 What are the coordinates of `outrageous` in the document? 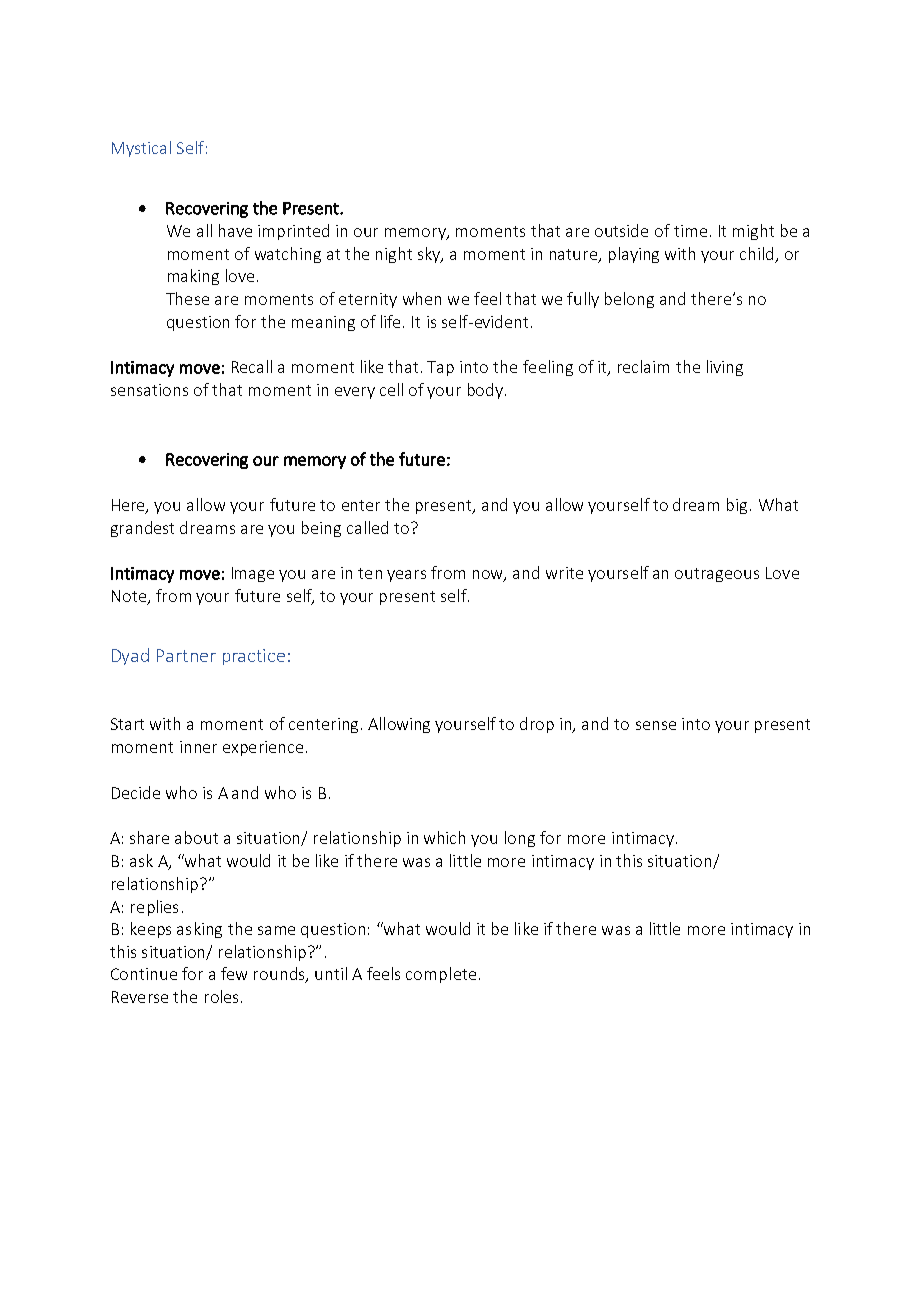 It's located at (717, 575).
